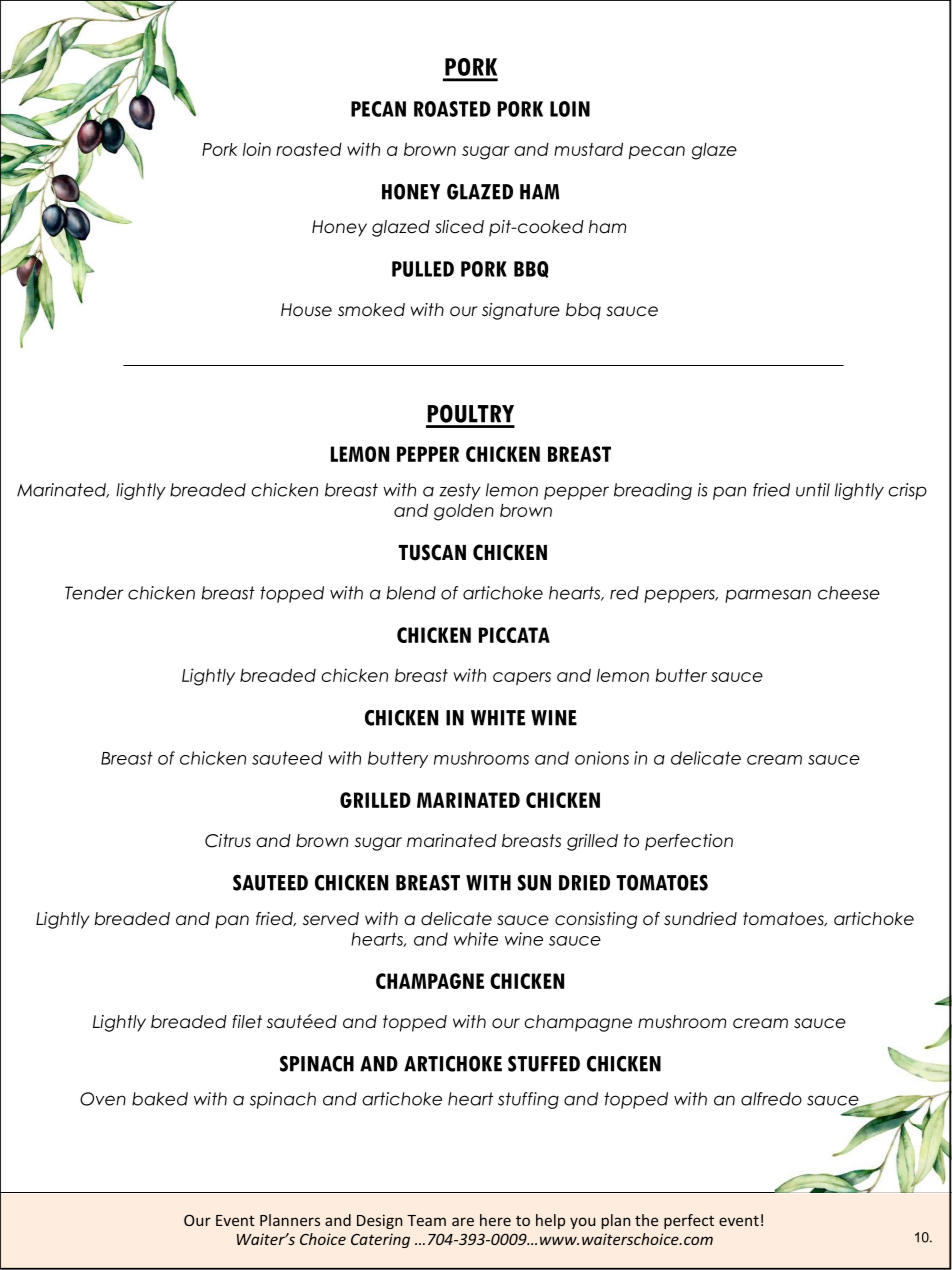  What do you see at coordinates (768, 596) in the image?
I see `parmesan` at bounding box center [768, 596].
